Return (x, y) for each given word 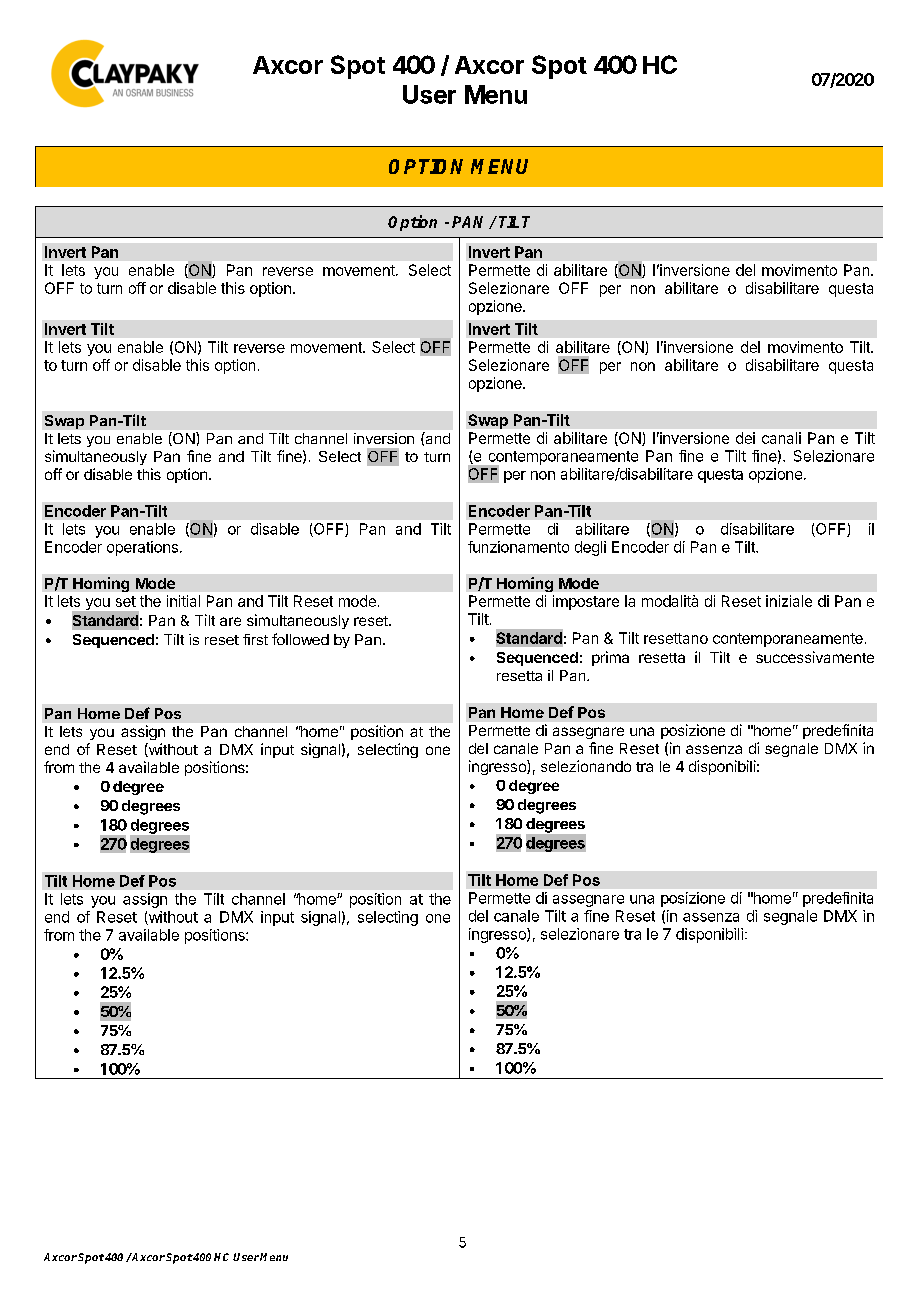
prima (610, 658)
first (255, 639)
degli (590, 548)
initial (183, 601)
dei (745, 438)
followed (300, 639)
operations (142, 548)
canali (781, 438)
